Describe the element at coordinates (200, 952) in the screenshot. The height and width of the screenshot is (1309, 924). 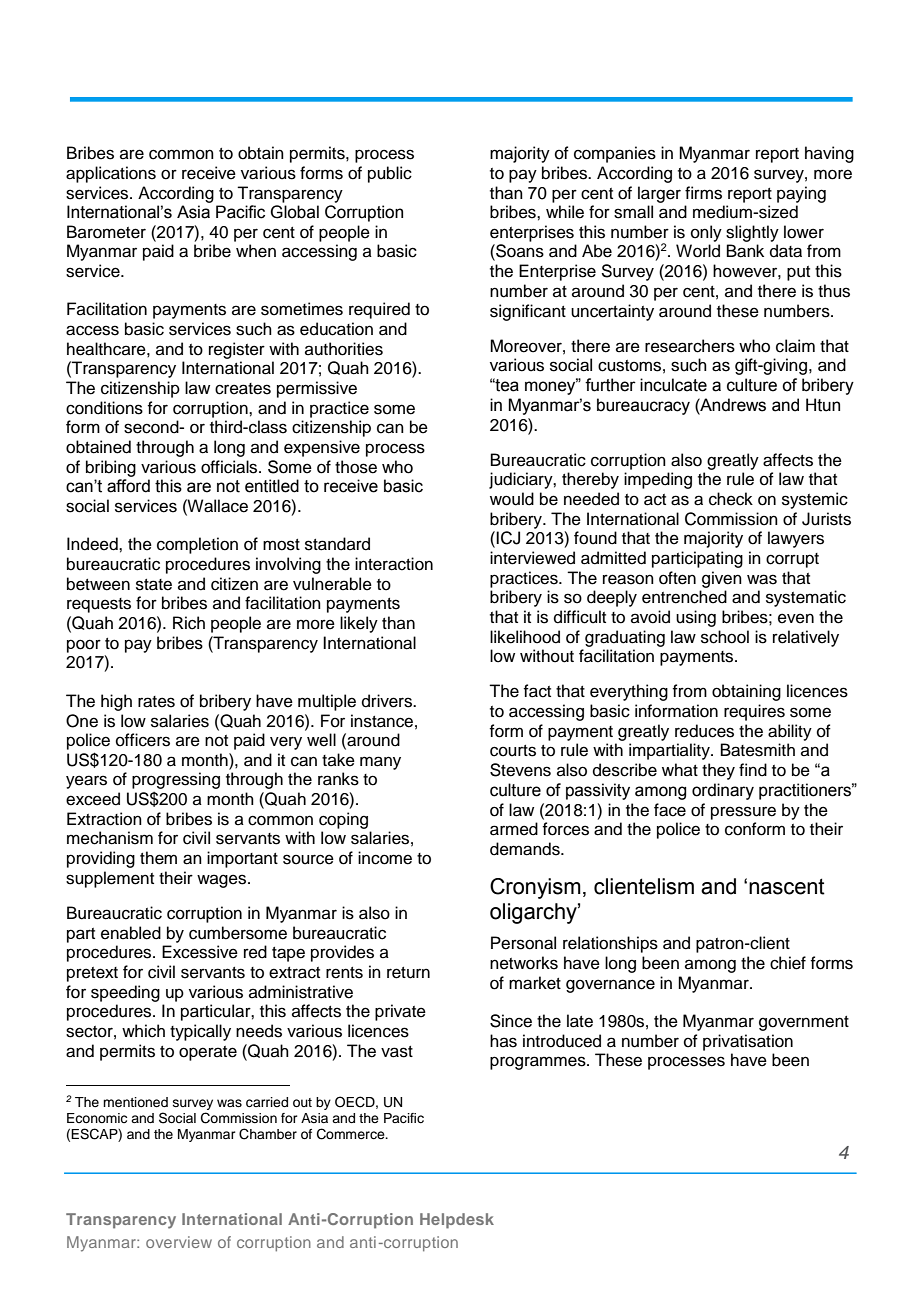
I see `Excessive` at that location.
